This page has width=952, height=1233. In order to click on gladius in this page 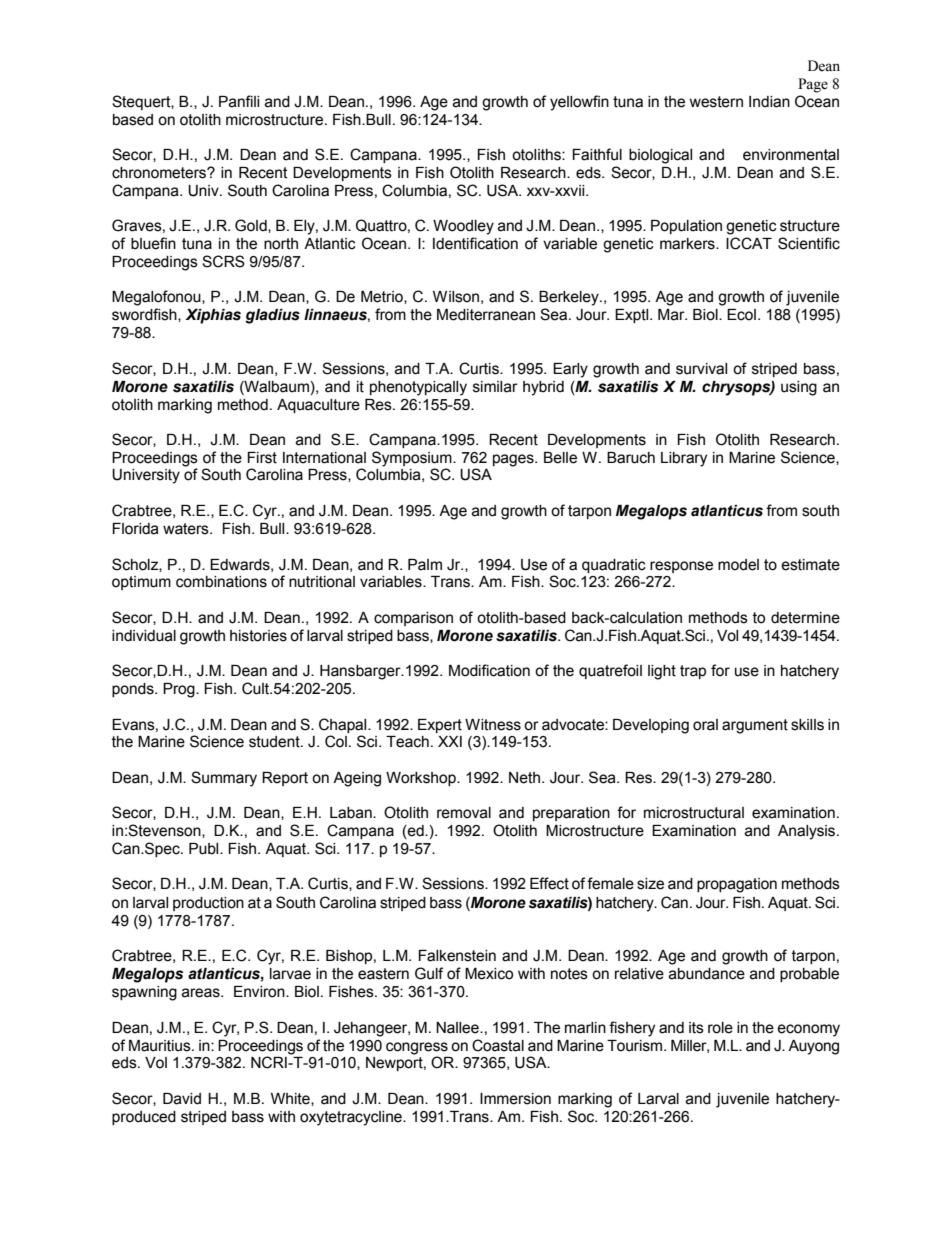, I will do `click(272, 316)`.
